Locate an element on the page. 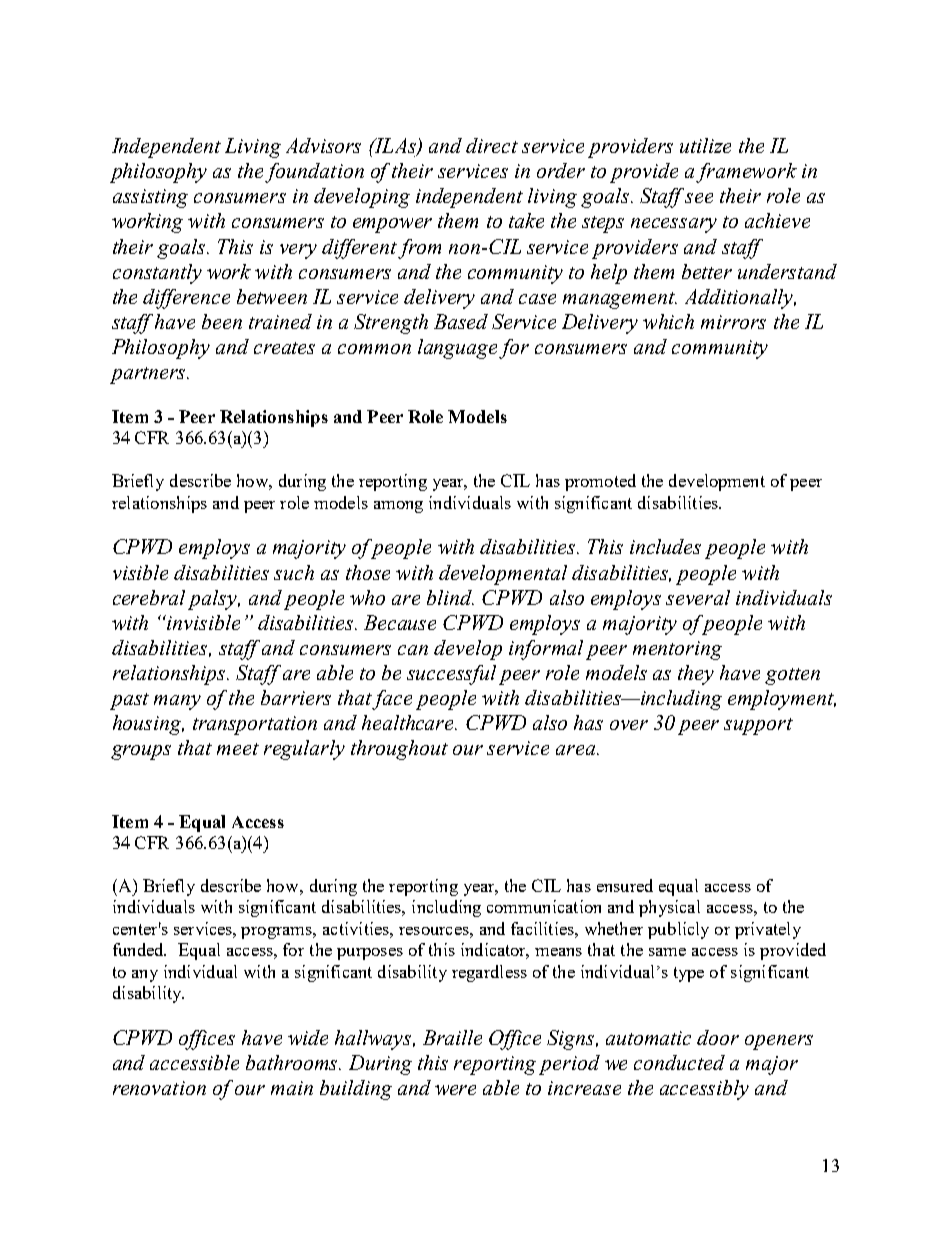  utilize is located at coordinates (705, 145).
